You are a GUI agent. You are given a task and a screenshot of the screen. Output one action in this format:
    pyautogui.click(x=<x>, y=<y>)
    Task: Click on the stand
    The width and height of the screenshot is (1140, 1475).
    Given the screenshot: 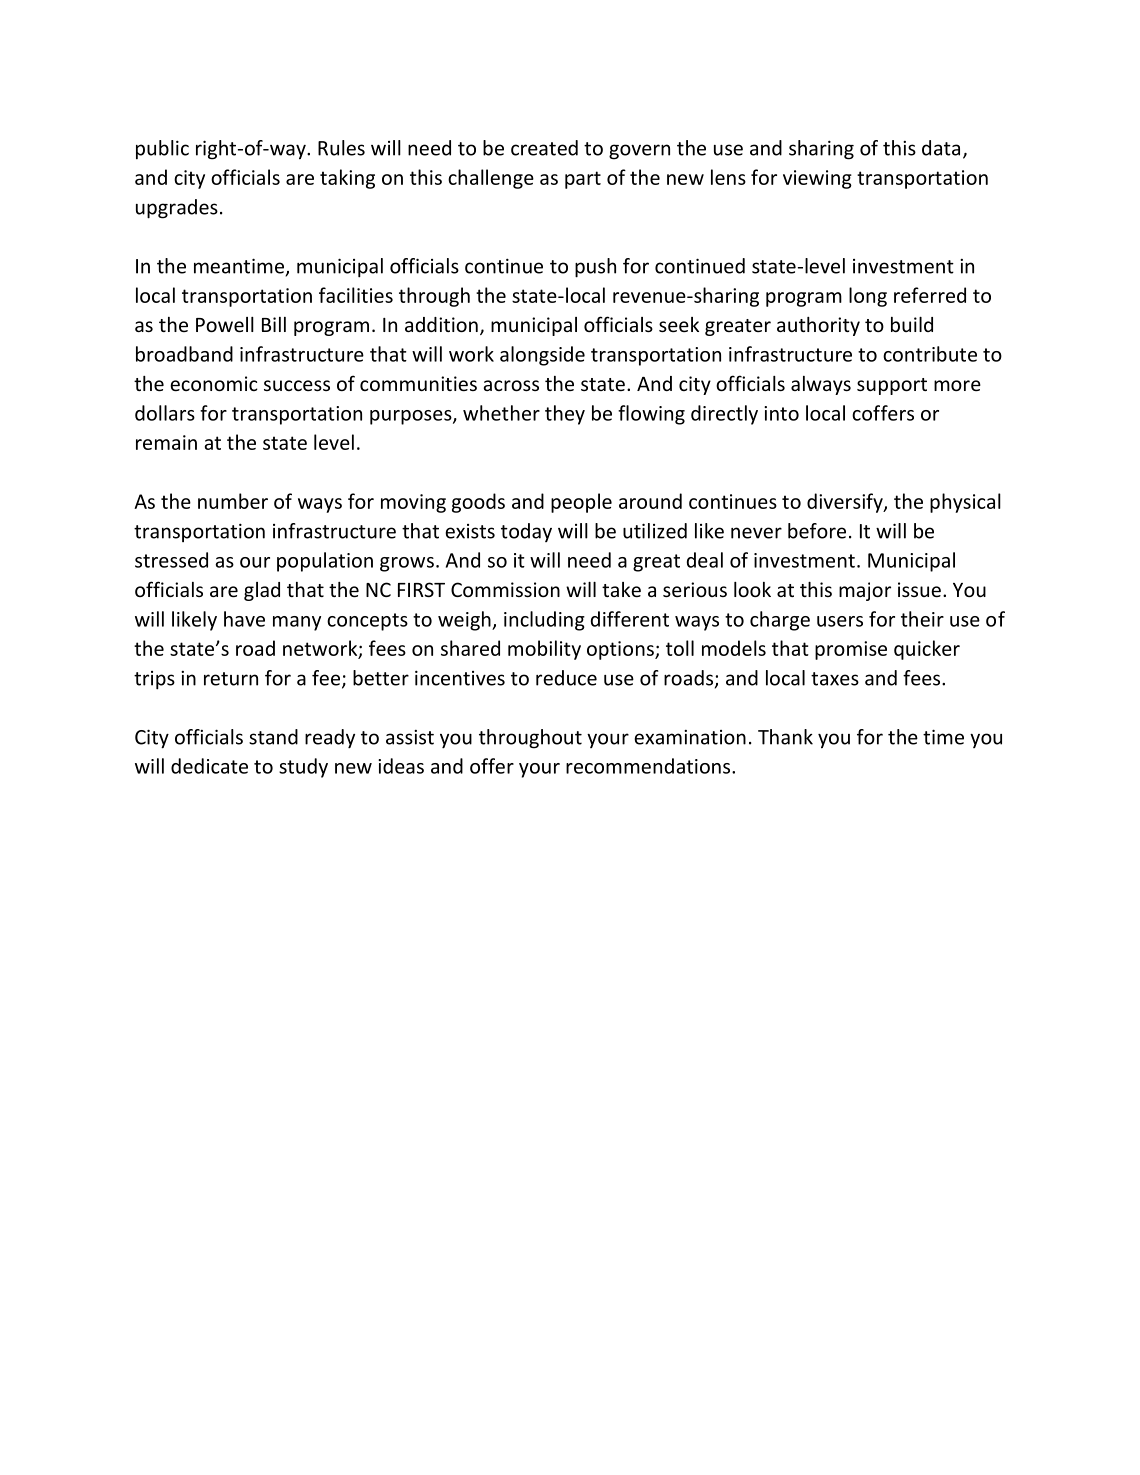 What is the action you would take?
    pyautogui.click(x=273, y=737)
